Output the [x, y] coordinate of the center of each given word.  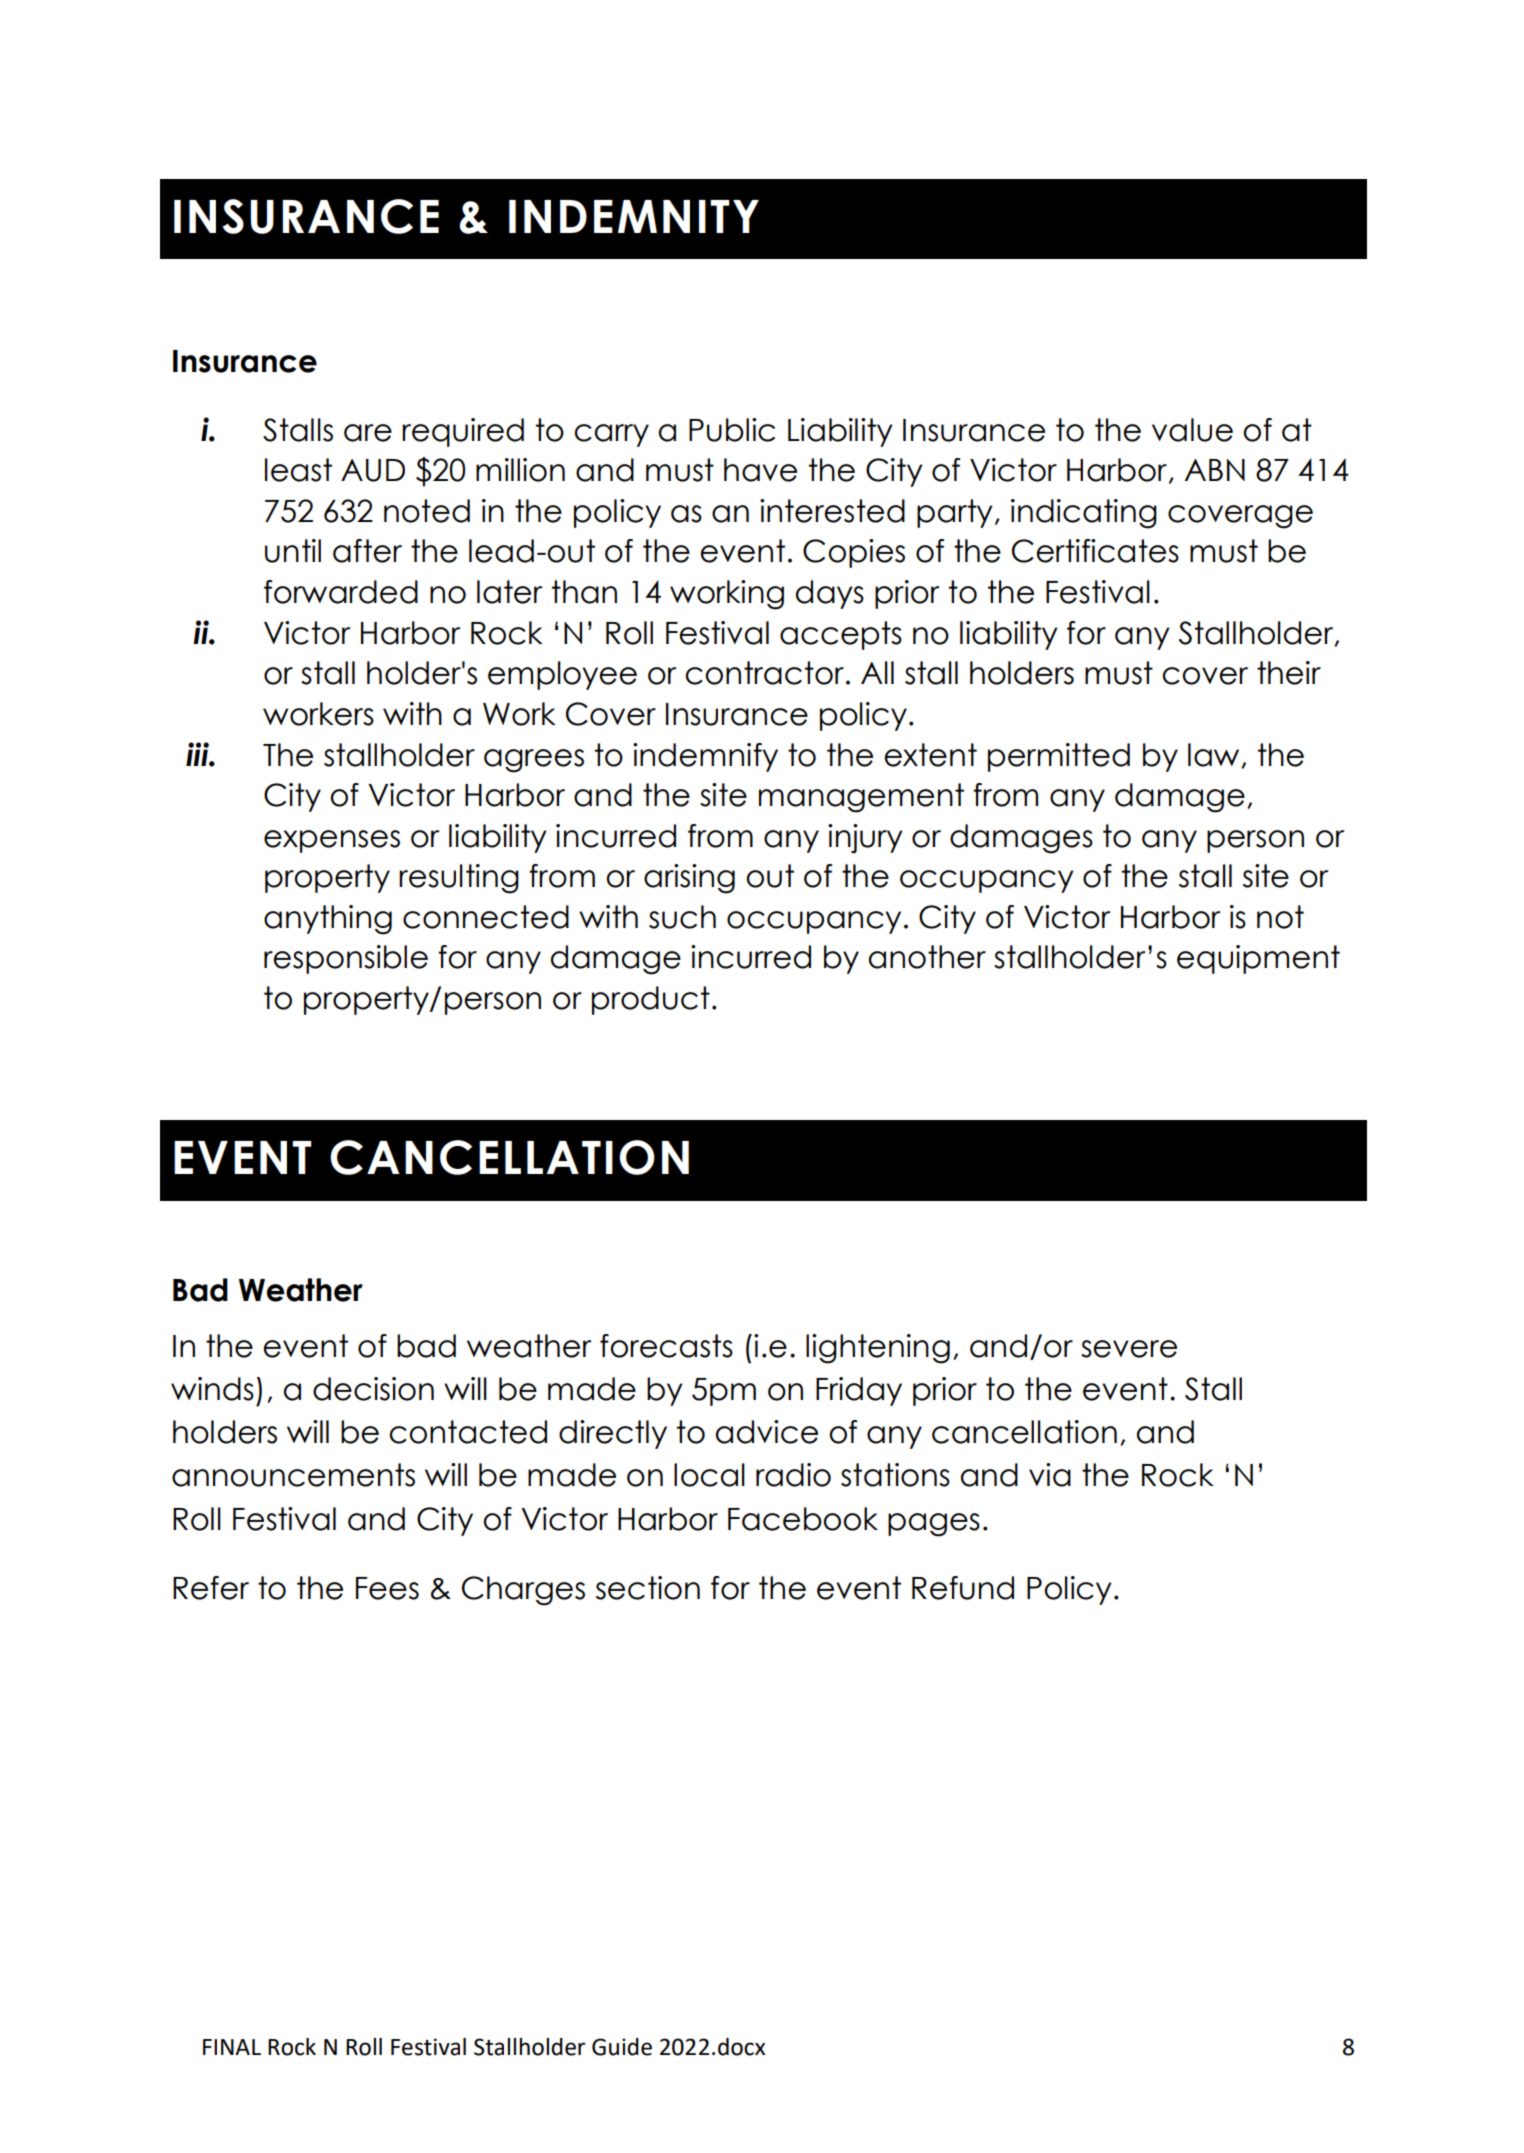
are [368, 433]
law [1215, 755]
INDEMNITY [634, 216]
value [1192, 430]
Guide [622, 2047]
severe [1129, 1349]
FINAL [232, 2047]
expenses [332, 841]
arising [689, 879]
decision [373, 1389]
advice [767, 1432]
